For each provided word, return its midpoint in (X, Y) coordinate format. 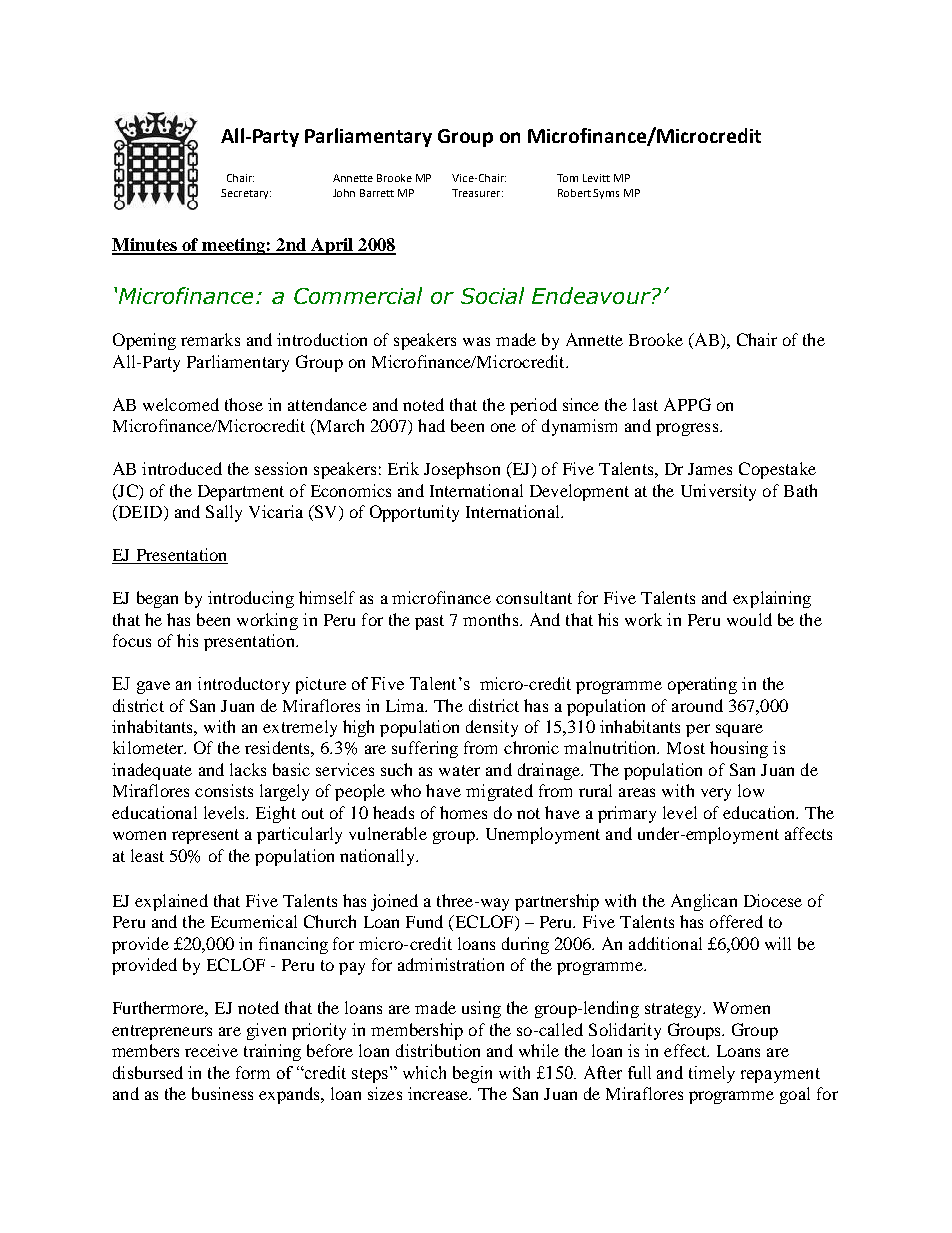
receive (211, 1050)
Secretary (246, 194)
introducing (251, 599)
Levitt (596, 178)
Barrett (377, 193)
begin (472, 1074)
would (749, 619)
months (492, 619)
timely (712, 1074)
